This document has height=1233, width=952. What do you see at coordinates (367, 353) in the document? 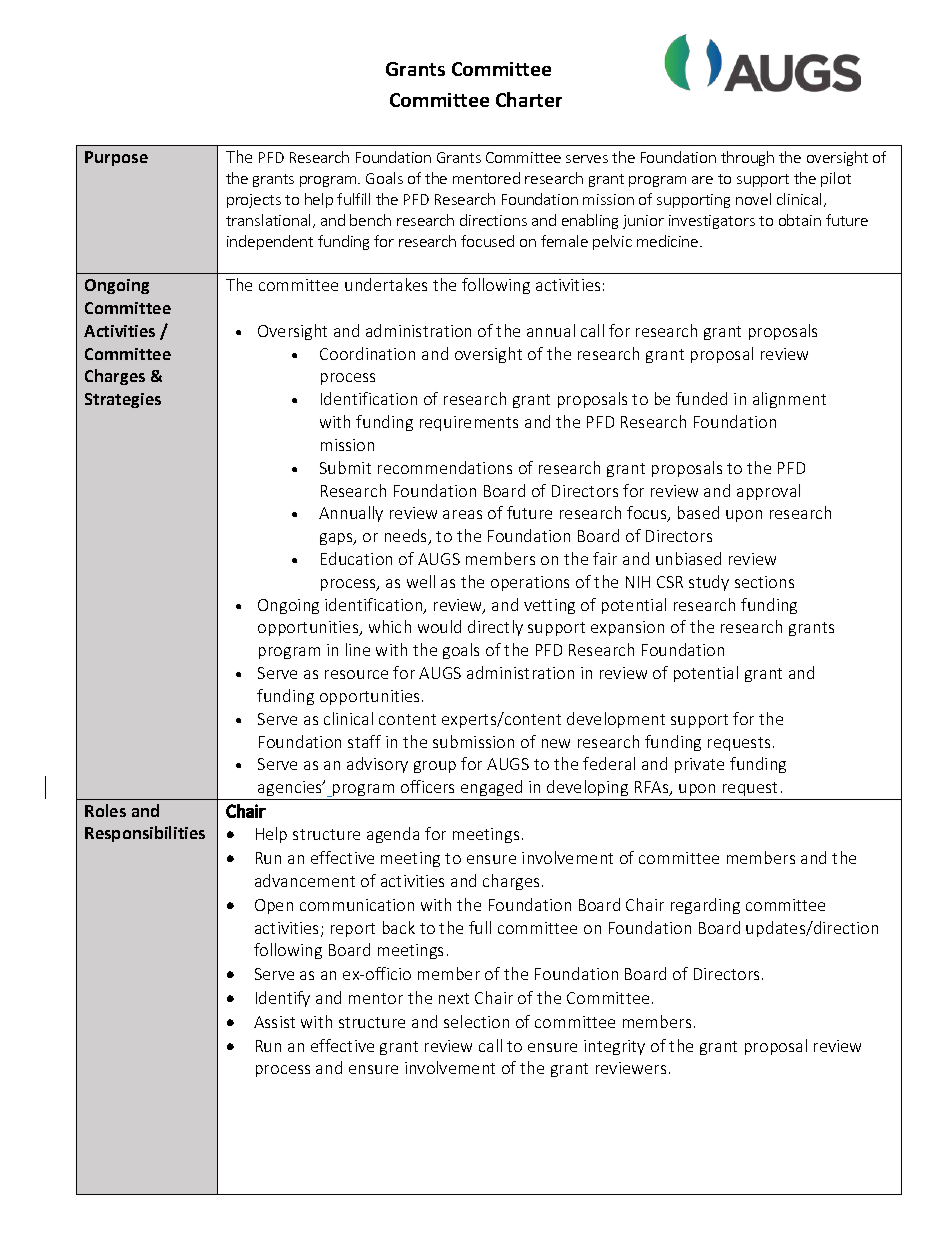
I see `Coordination` at bounding box center [367, 353].
